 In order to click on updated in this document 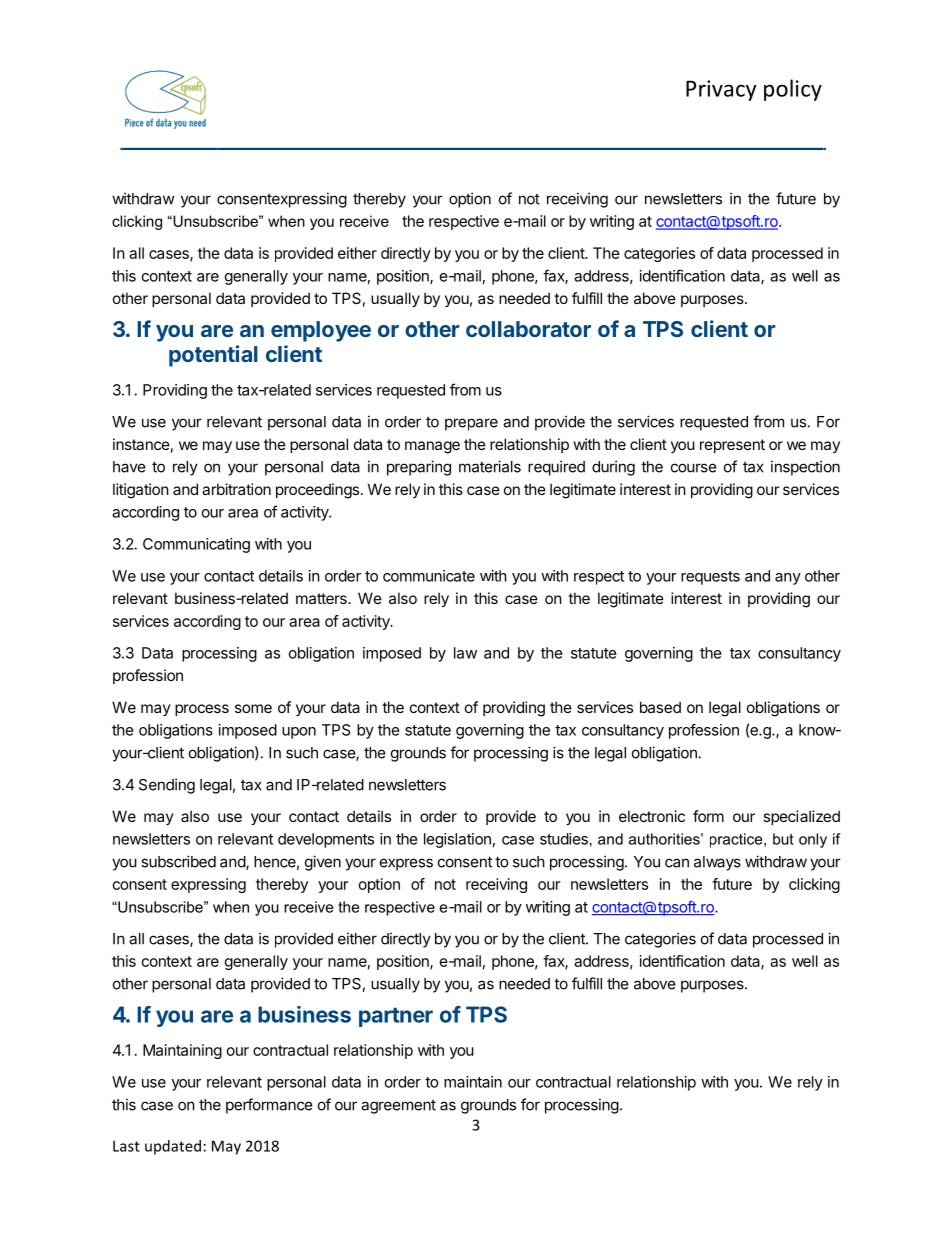, I will do `click(173, 1147)`.
